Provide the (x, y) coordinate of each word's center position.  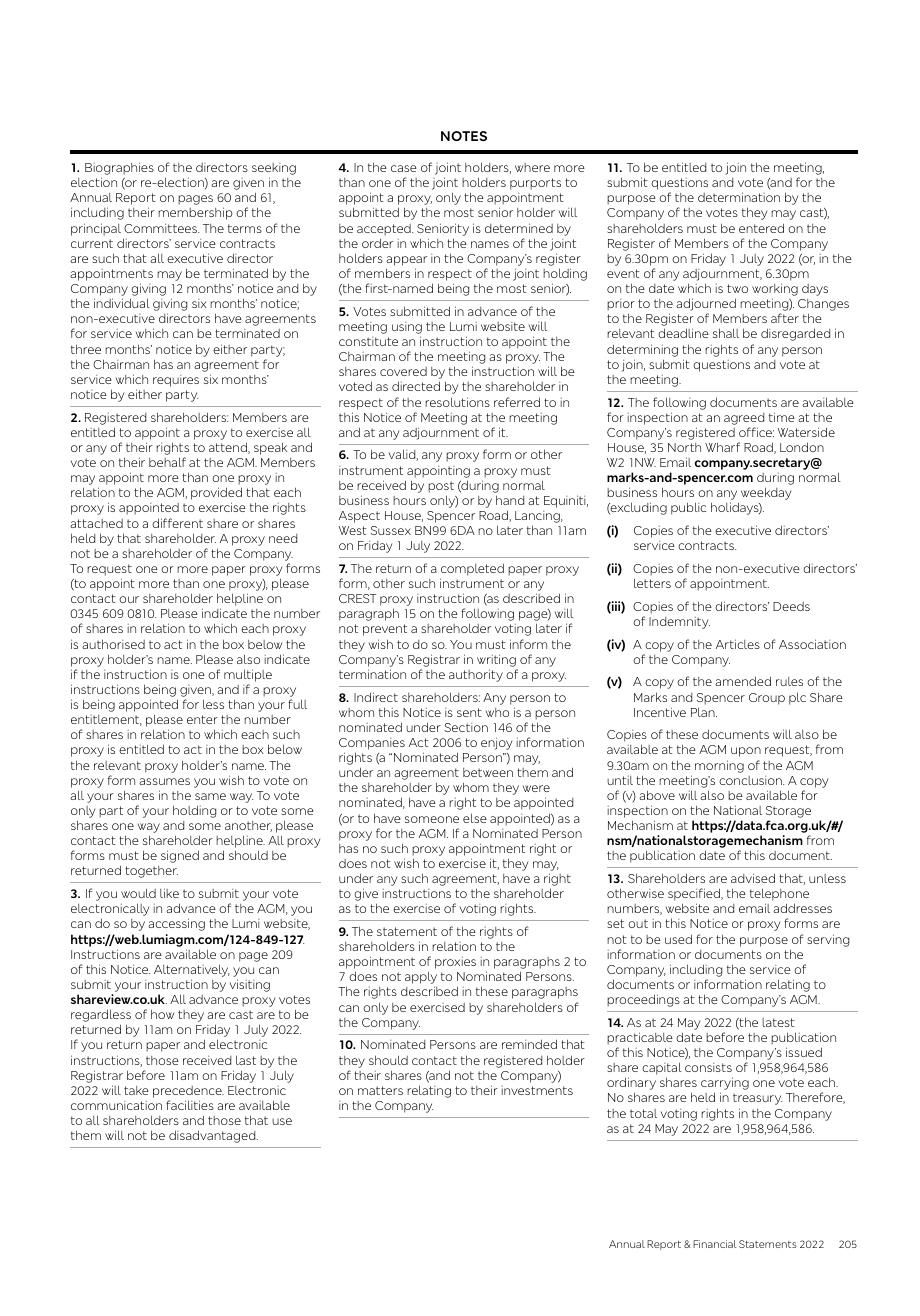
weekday (766, 493)
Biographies (119, 170)
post (441, 487)
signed (180, 856)
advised (753, 878)
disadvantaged (213, 1136)
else (475, 818)
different (177, 523)
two (737, 288)
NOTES (464, 136)
